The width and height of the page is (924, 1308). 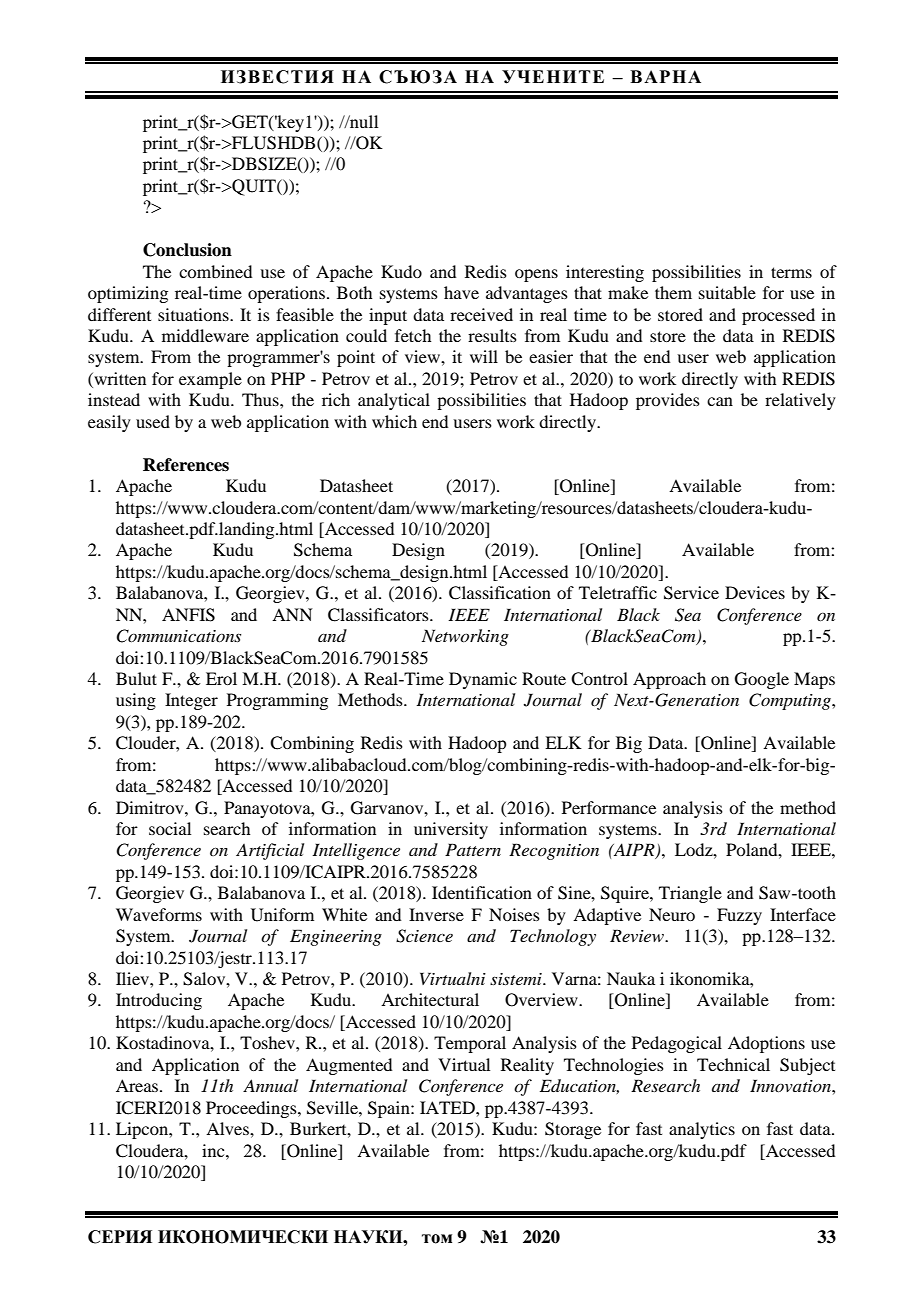 I want to click on analytics, so click(x=702, y=1130).
